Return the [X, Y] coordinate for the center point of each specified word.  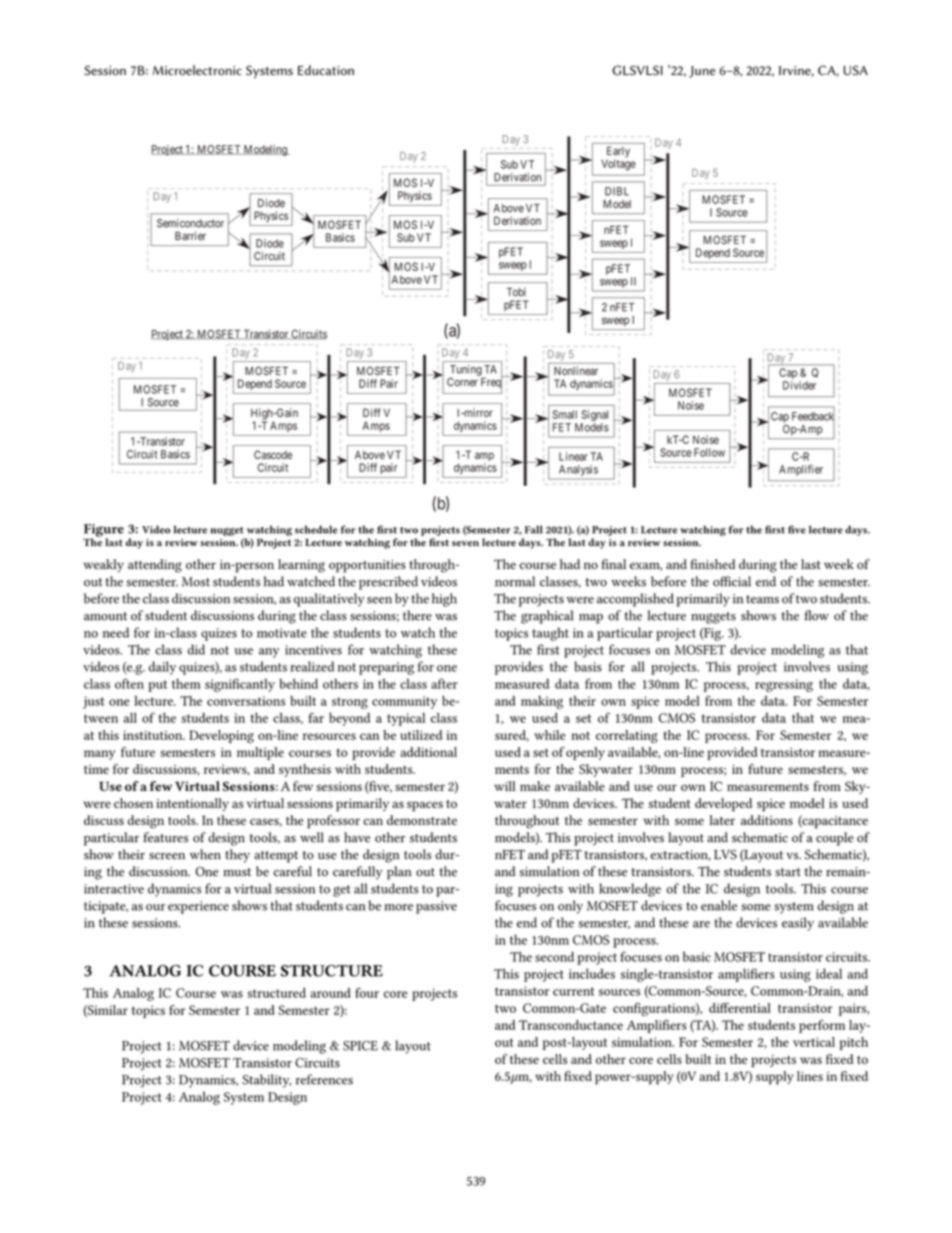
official [732, 581]
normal [515, 581]
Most [196, 582]
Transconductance [571, 1025]
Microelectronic [197, 70]
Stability [266, 1081]
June [702, 72]
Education [326, 70]
